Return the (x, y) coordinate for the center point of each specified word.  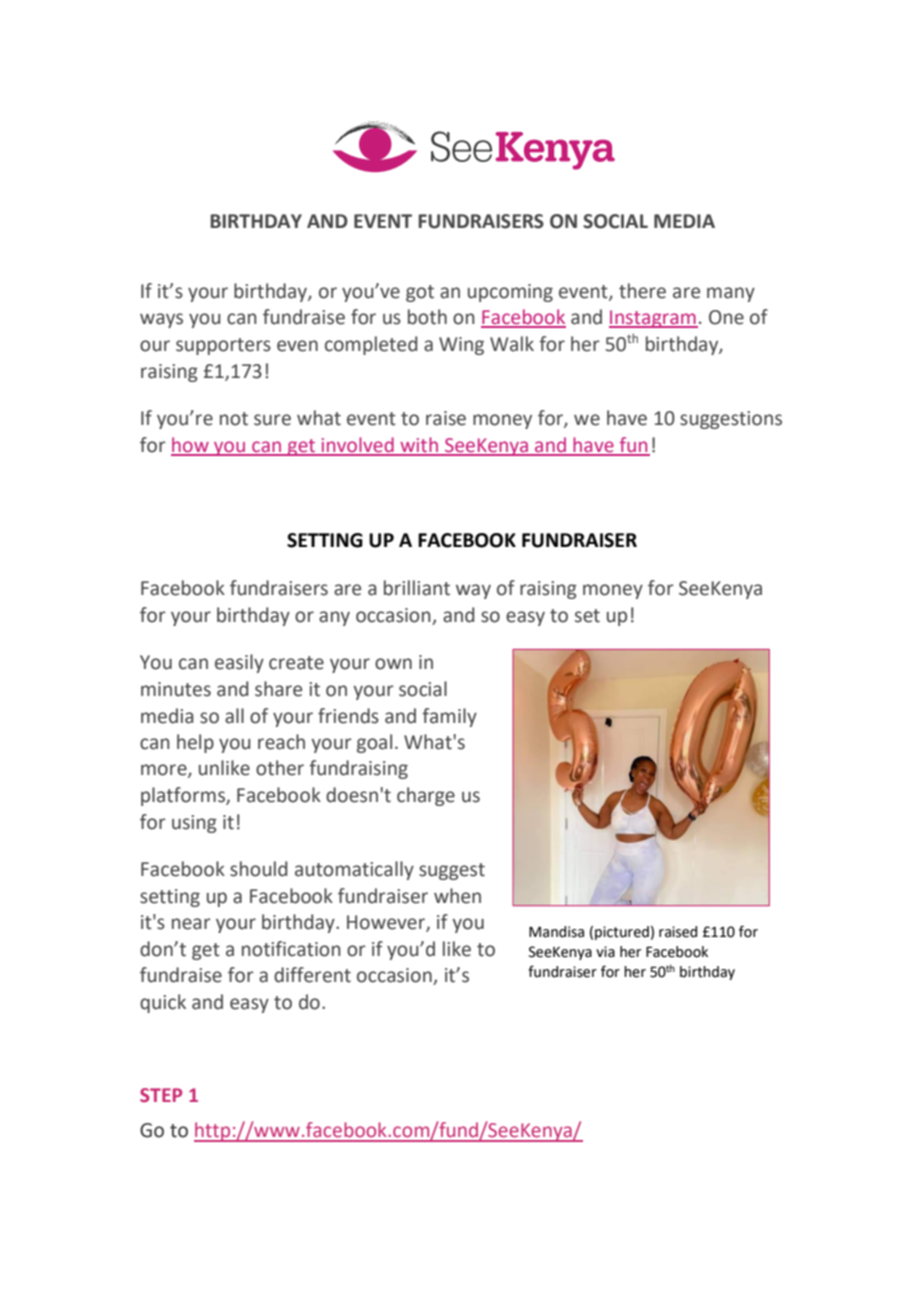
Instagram (653, 319)
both (427, 317)
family (449, 717)
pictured (622, 933)
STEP (161, 1095)
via (605, 952)
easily (239, 663)
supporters (223, 346)
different (312, 975)
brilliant (417, 588)
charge (426, 796)
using (194, 824)
